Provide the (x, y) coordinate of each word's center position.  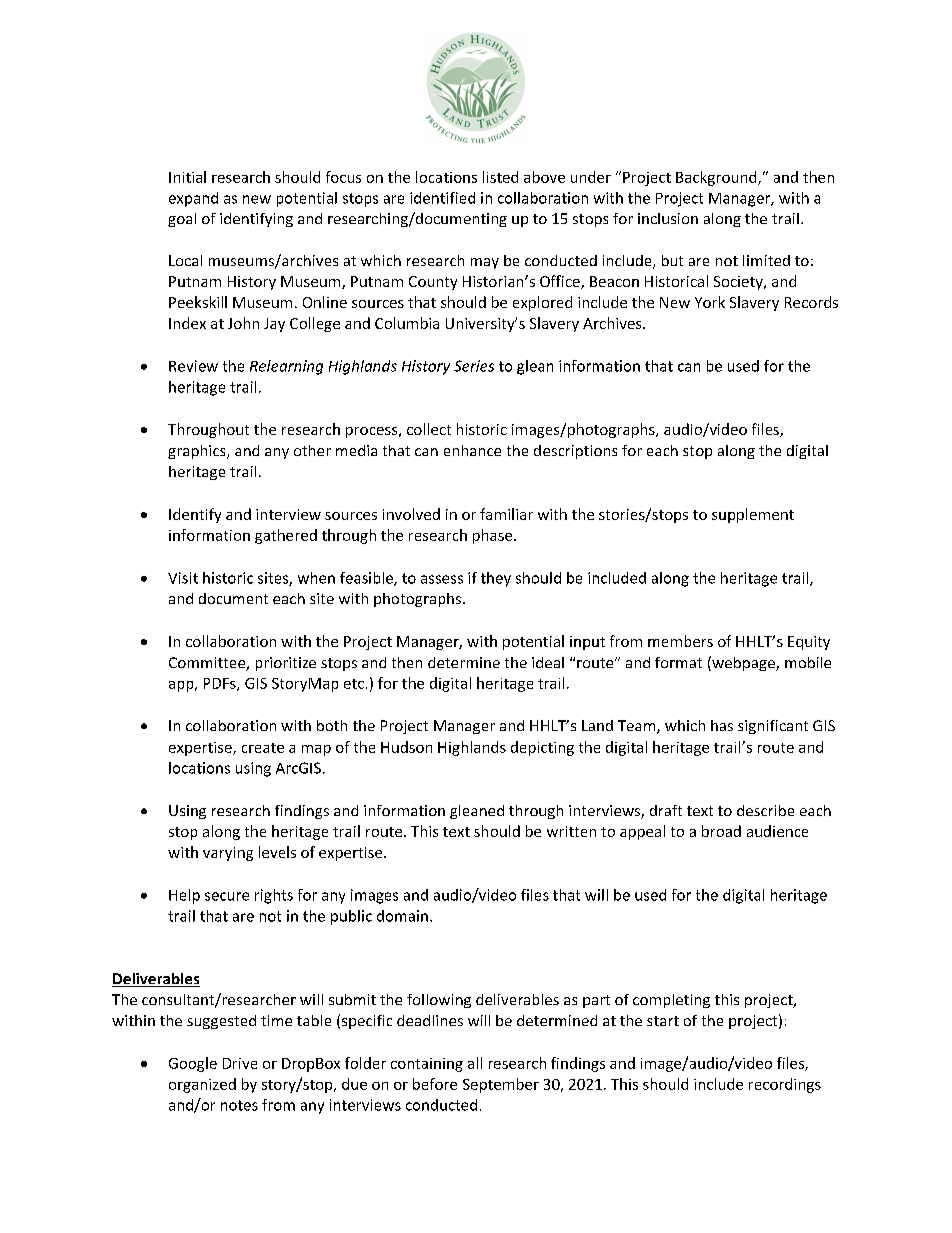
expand (193, 199)
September (501, 1085)
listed (500, 177)
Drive (240, 1063)
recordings (785, 1085)
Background (717, 178)
